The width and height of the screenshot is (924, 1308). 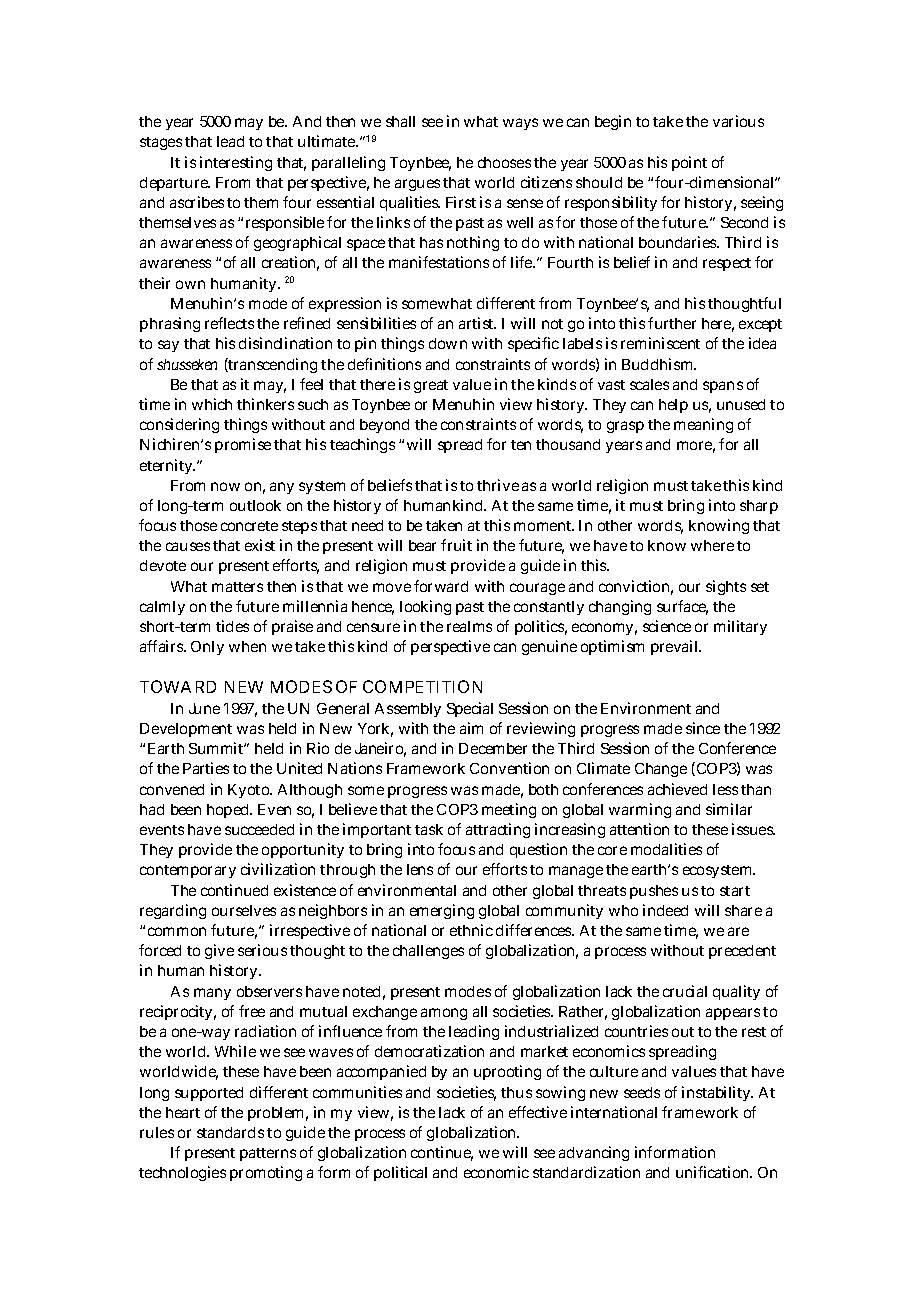 I want to click on fruit, so click(x=456, y=545).
